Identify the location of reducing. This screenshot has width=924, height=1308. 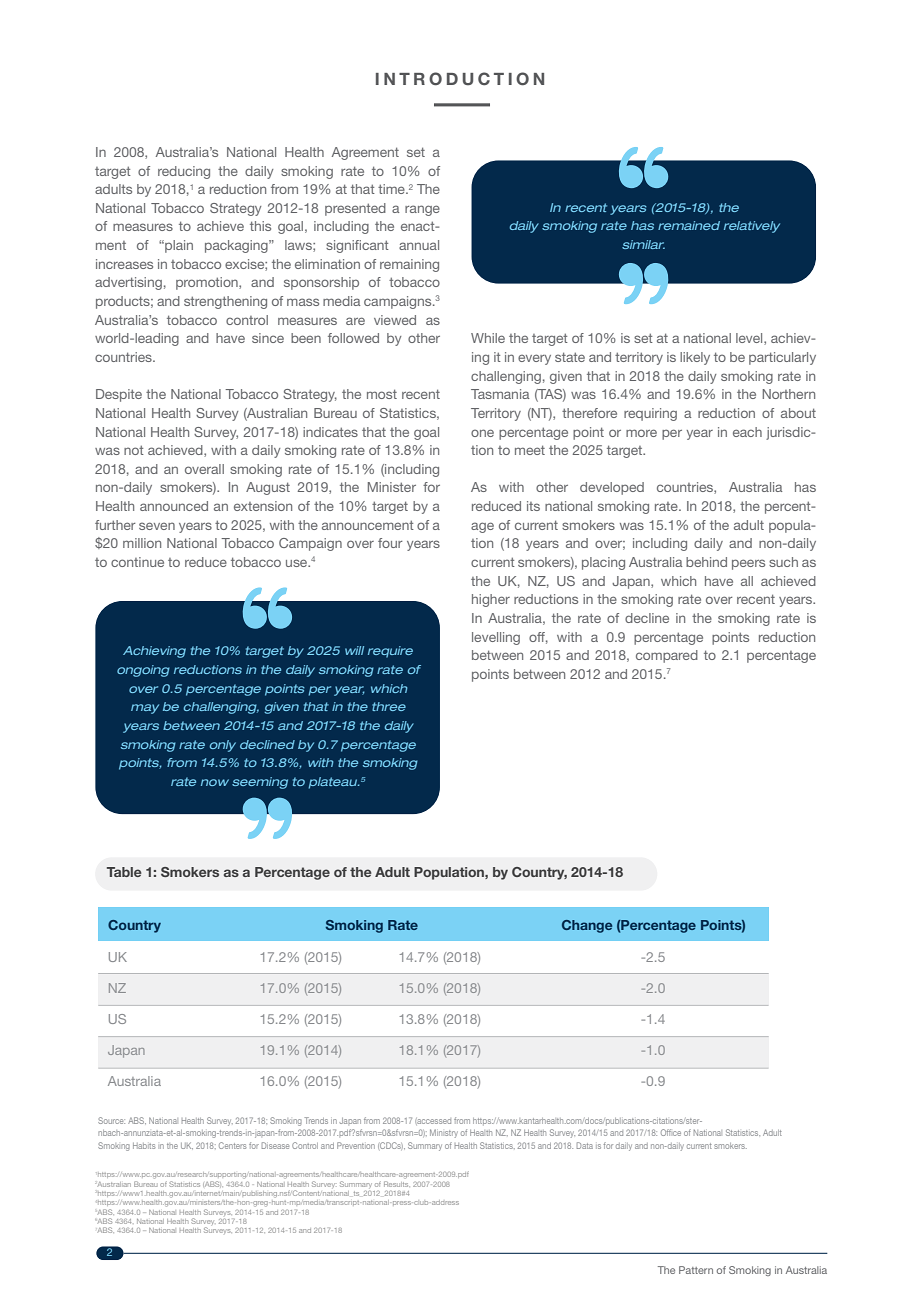
(184, 172).
